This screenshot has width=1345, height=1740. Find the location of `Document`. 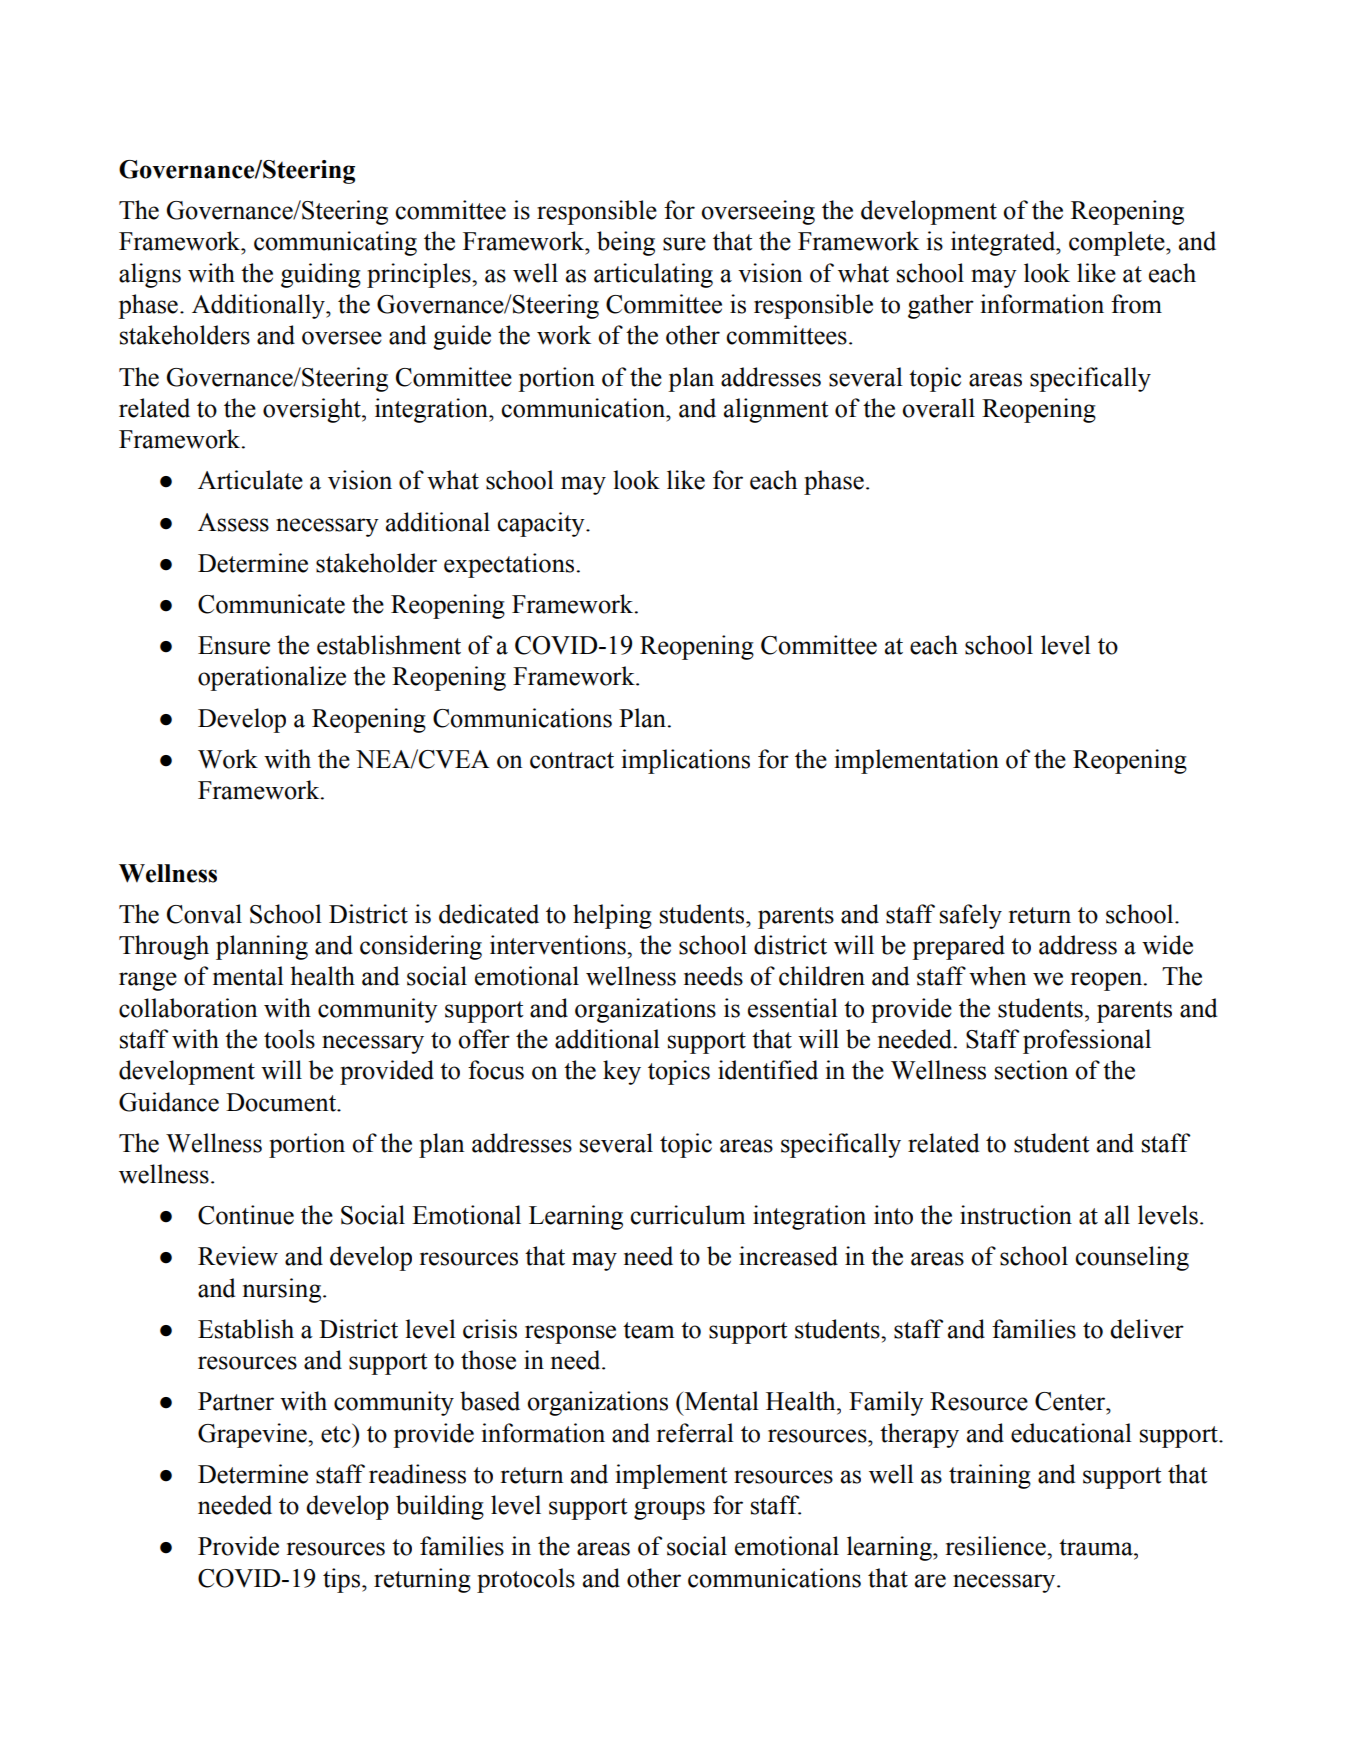

Document is located at coordinates (282, 1102).
